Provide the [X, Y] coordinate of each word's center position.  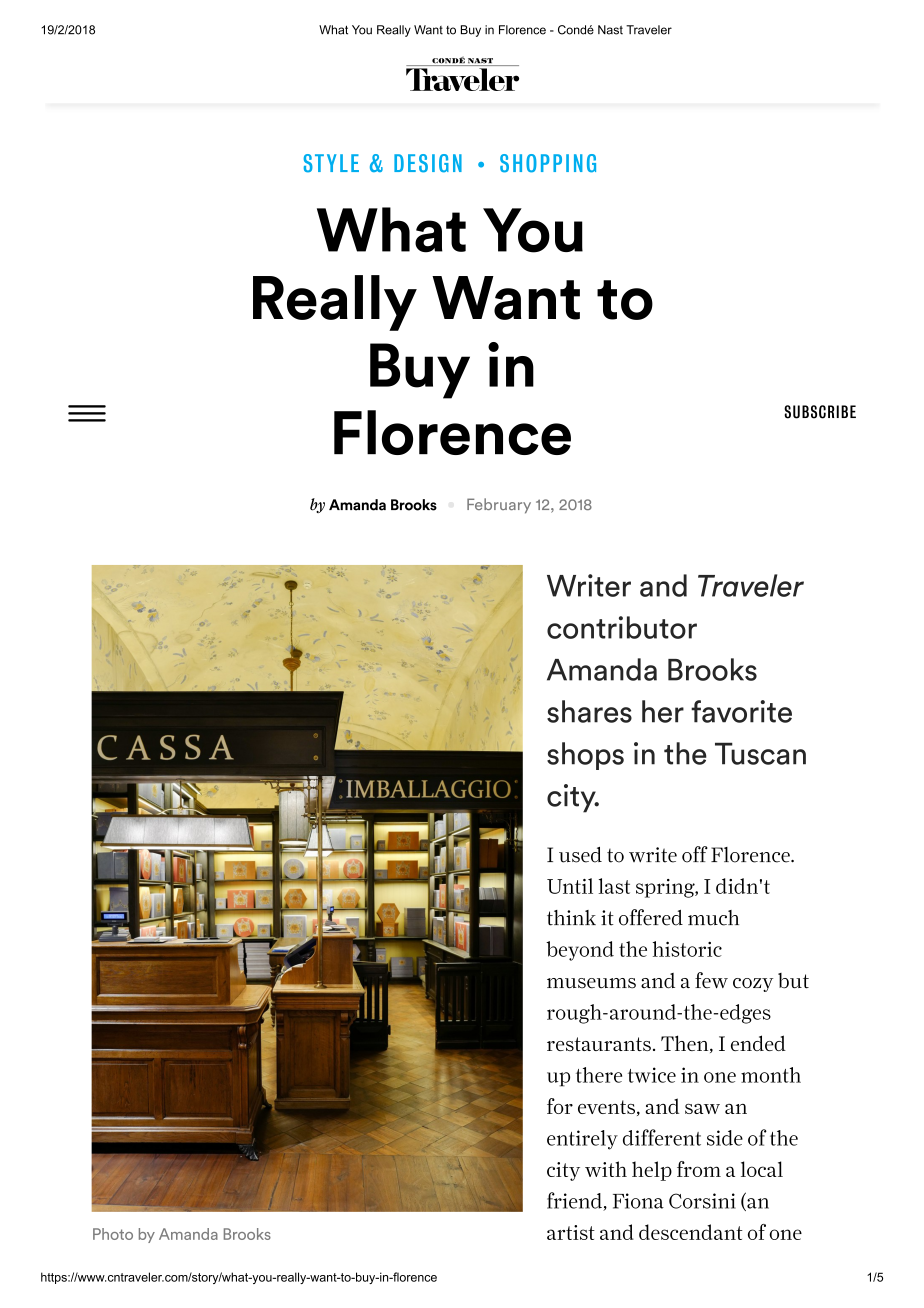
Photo [113, 1234]
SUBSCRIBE [820, 412]
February [499, 506]
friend [575, 1201]
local [762, 1169]
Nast [610, 30]
